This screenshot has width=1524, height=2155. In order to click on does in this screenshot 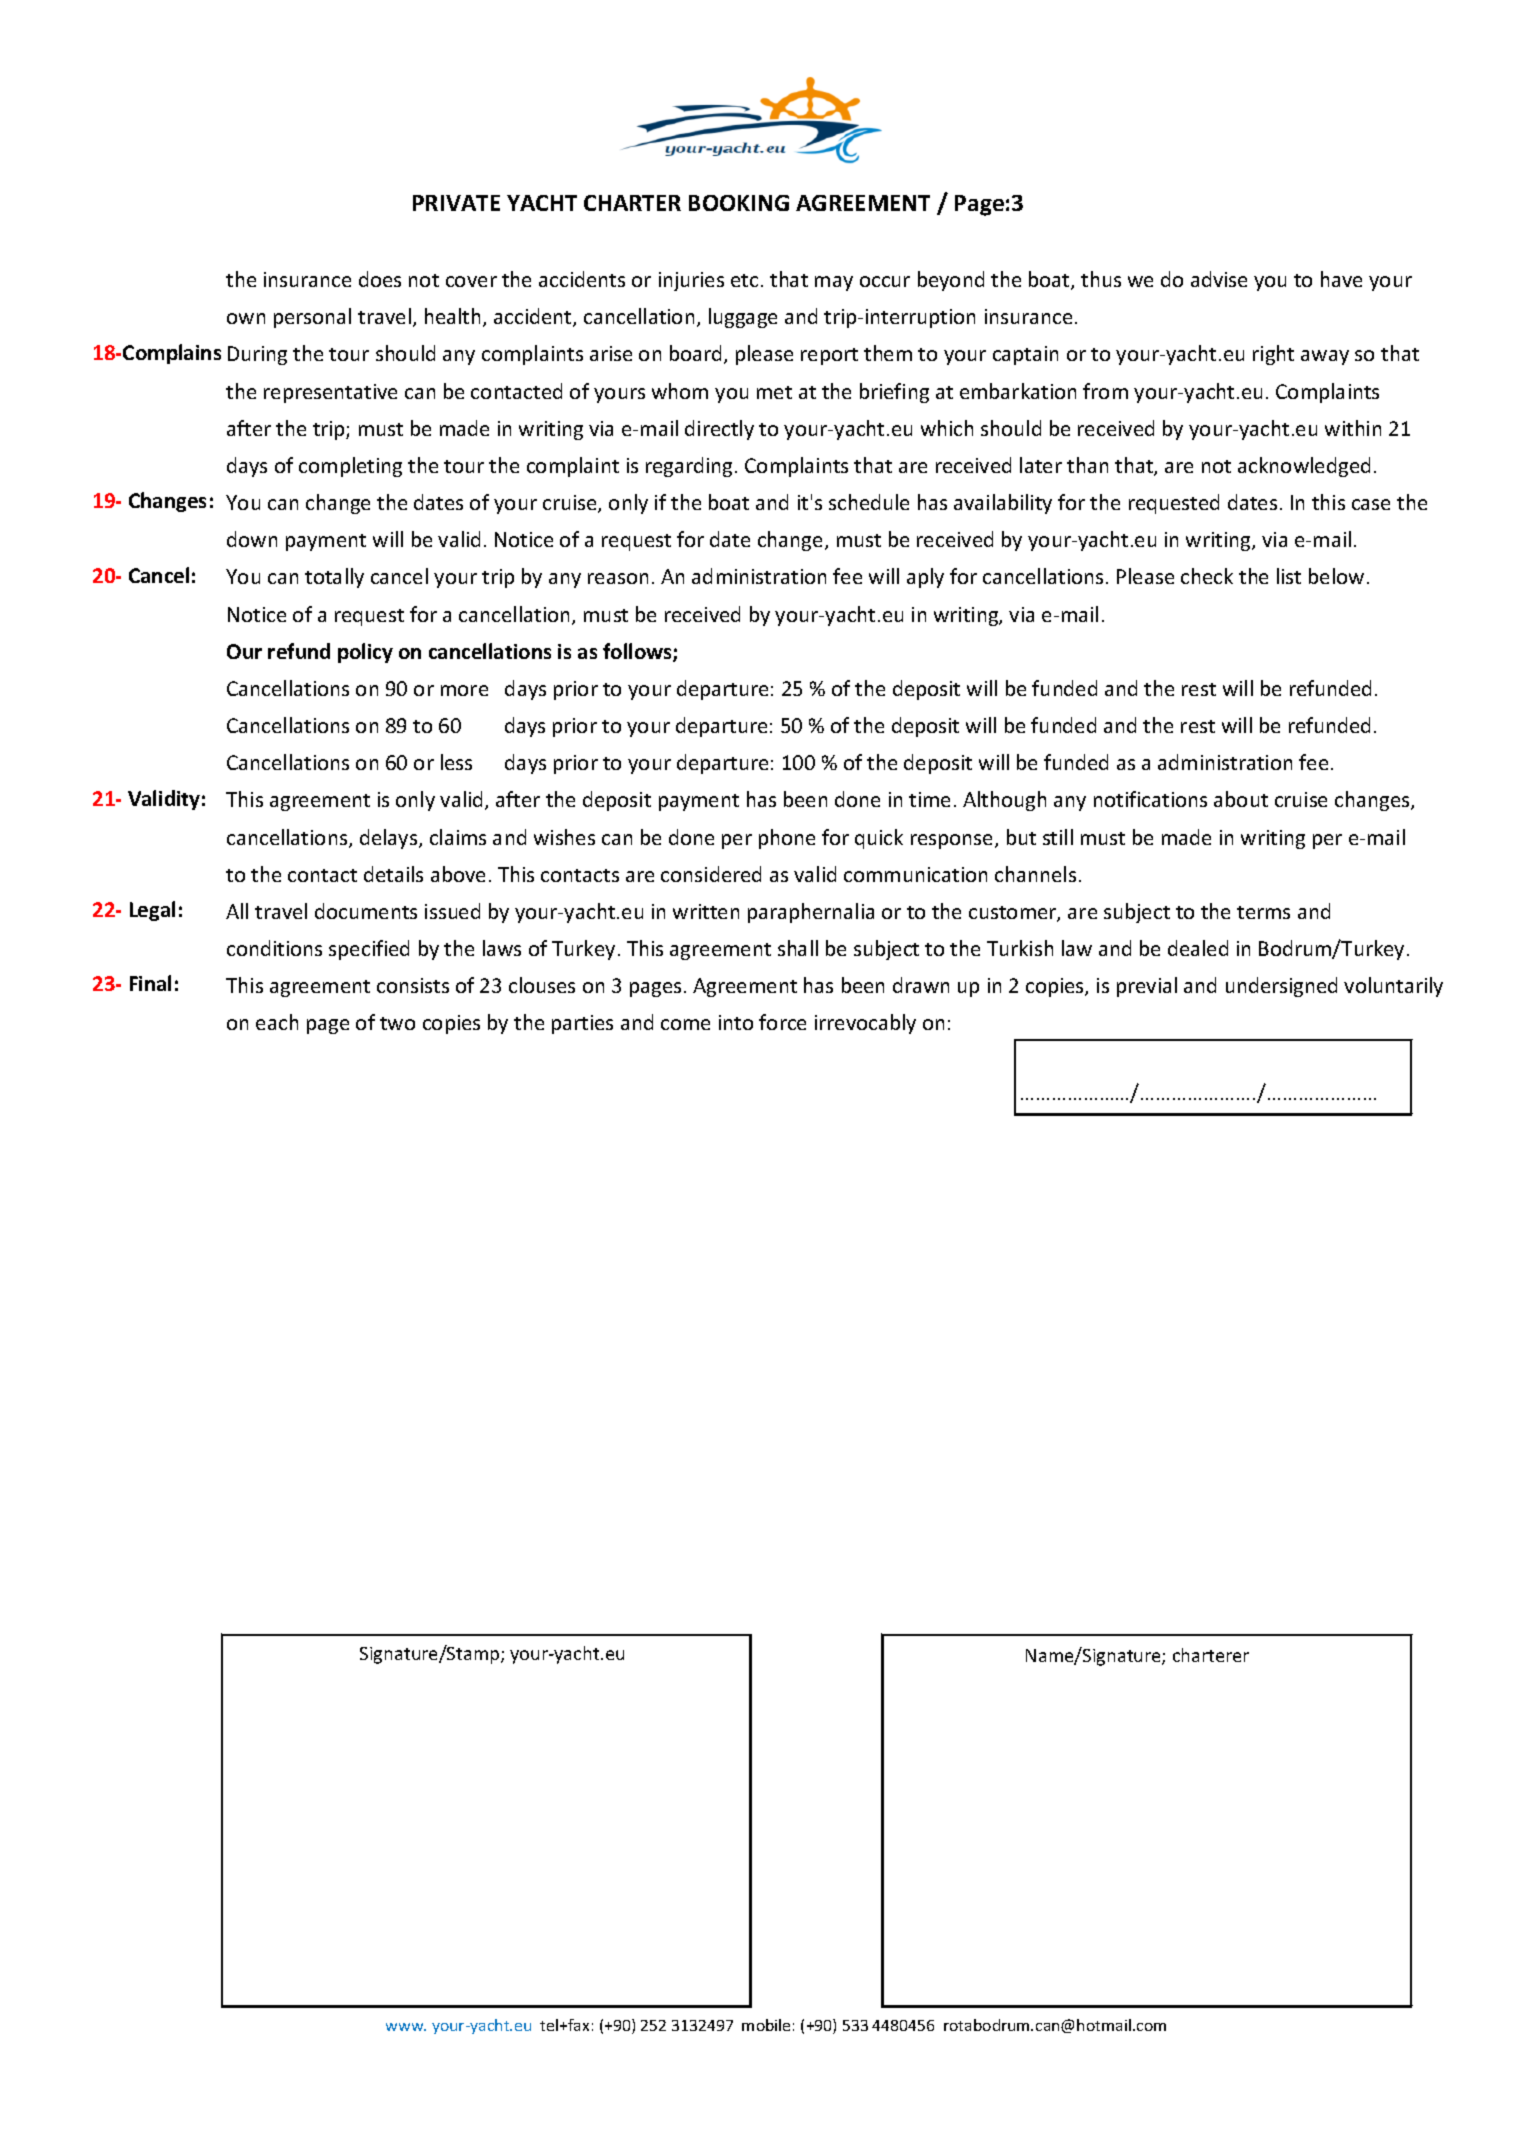, I will do `click(380, 279)`.
